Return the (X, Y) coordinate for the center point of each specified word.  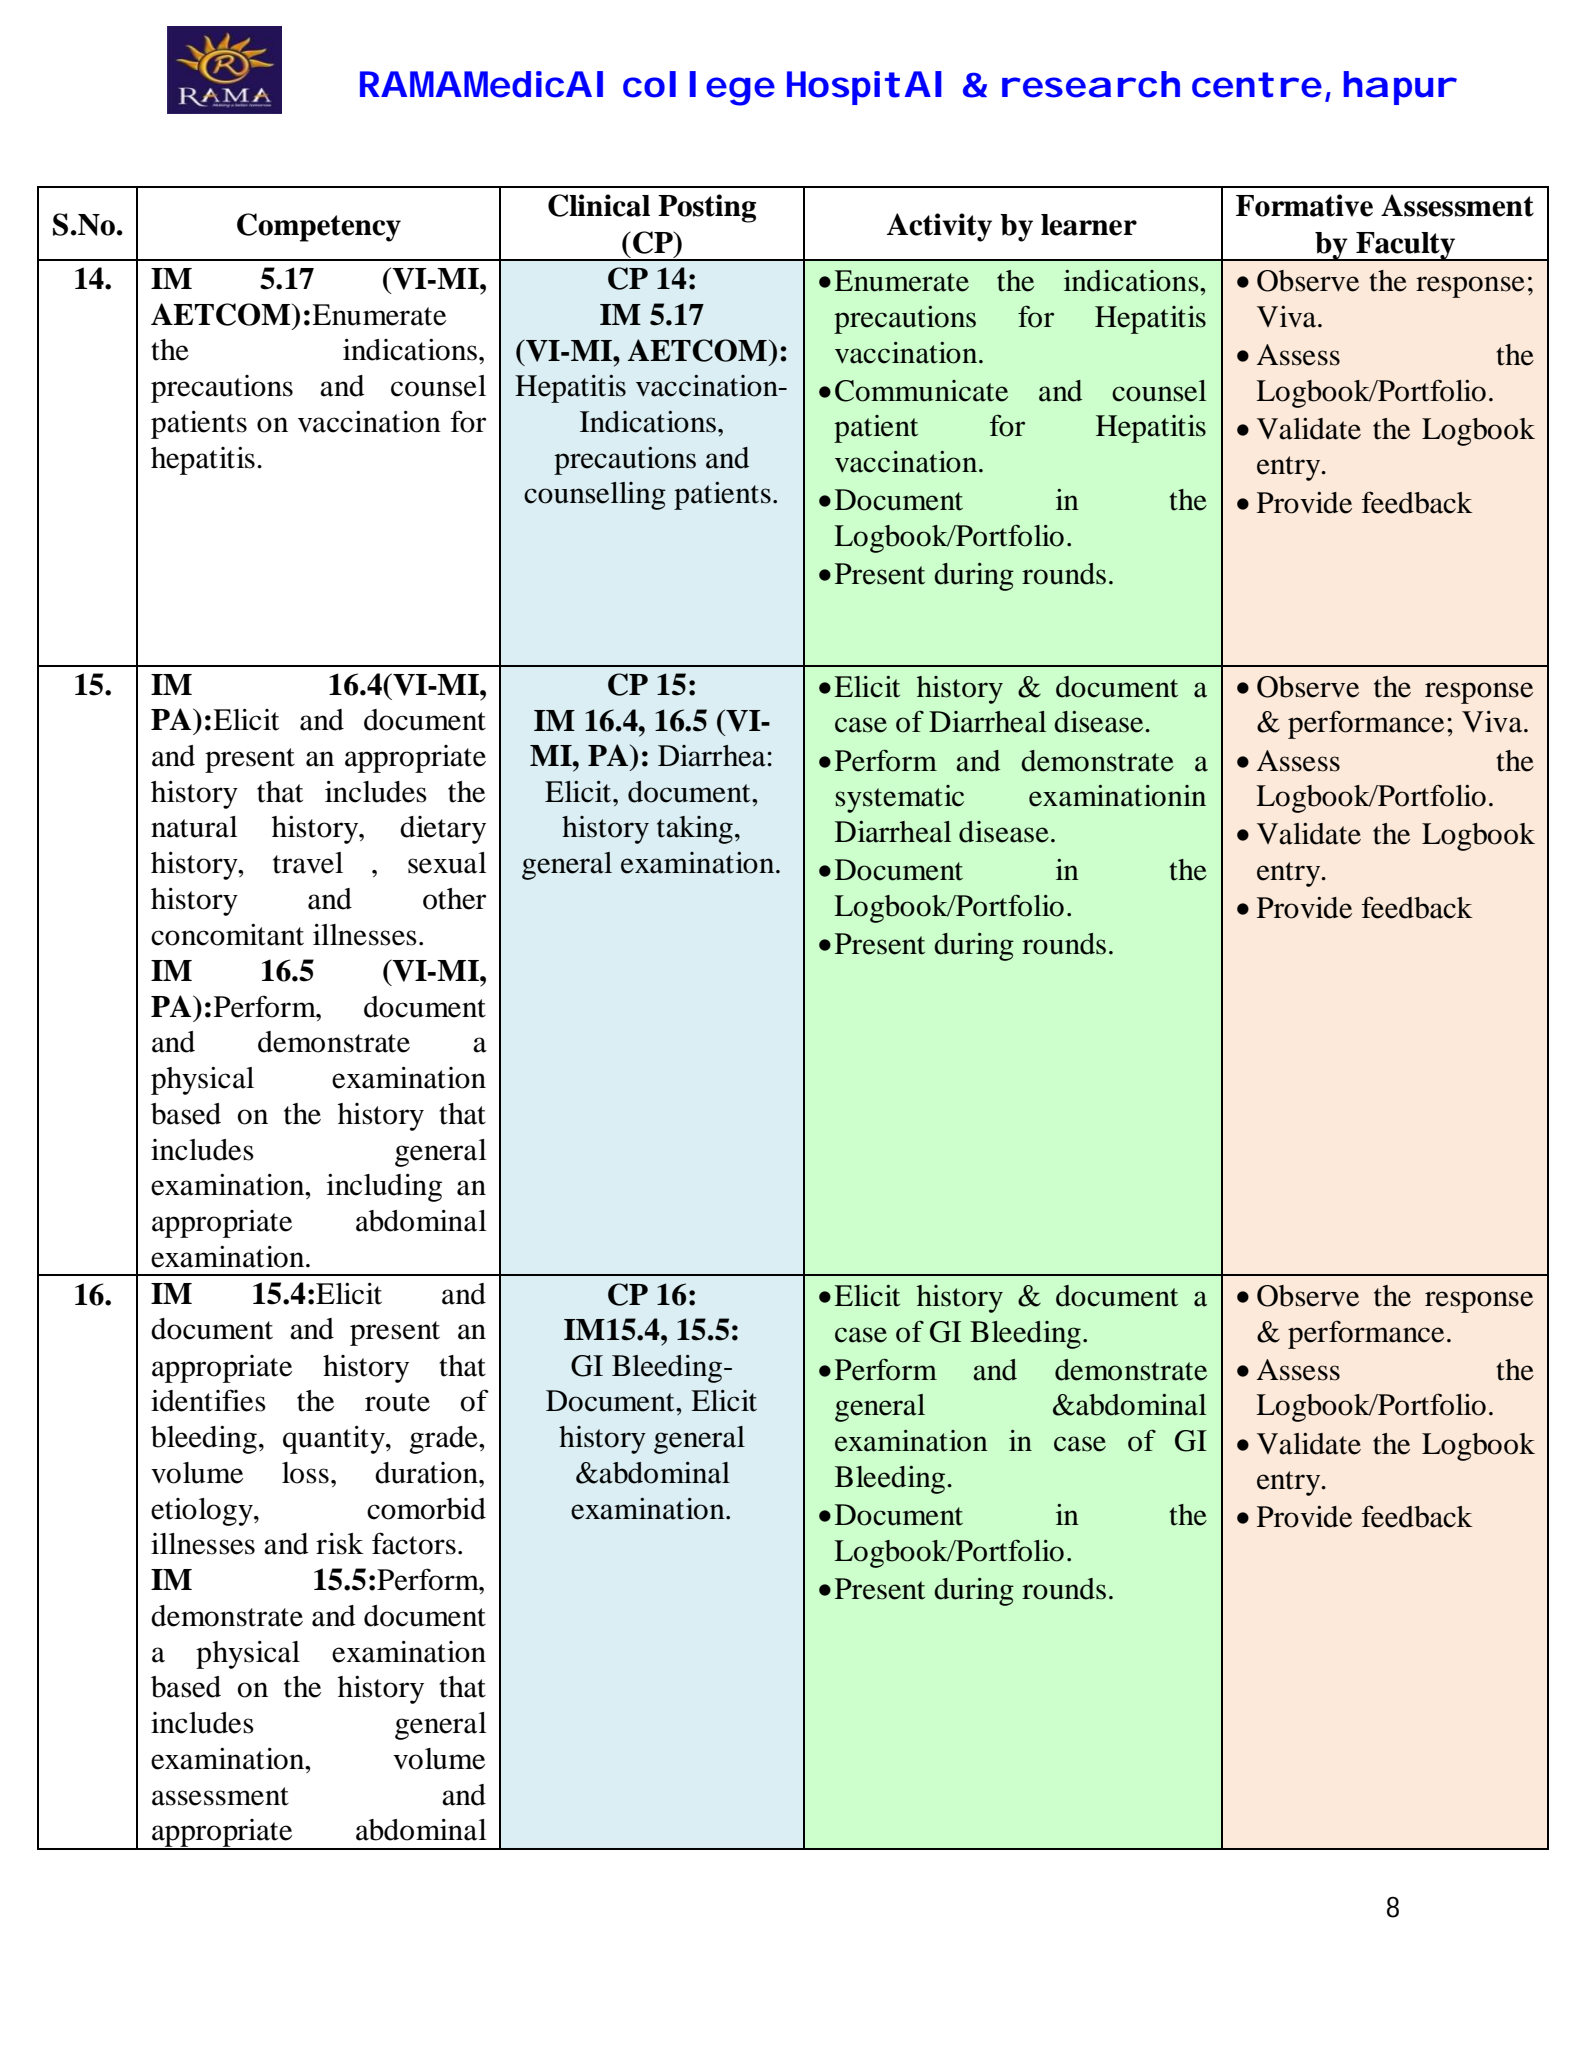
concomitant (227, 935)
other (454, 899)
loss (305, 1473)
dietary (443, 830)
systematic (900, 799)
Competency (319, 227)
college (699, 88)
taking (695, 830)
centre (1257, 85)
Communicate (921, 391)
